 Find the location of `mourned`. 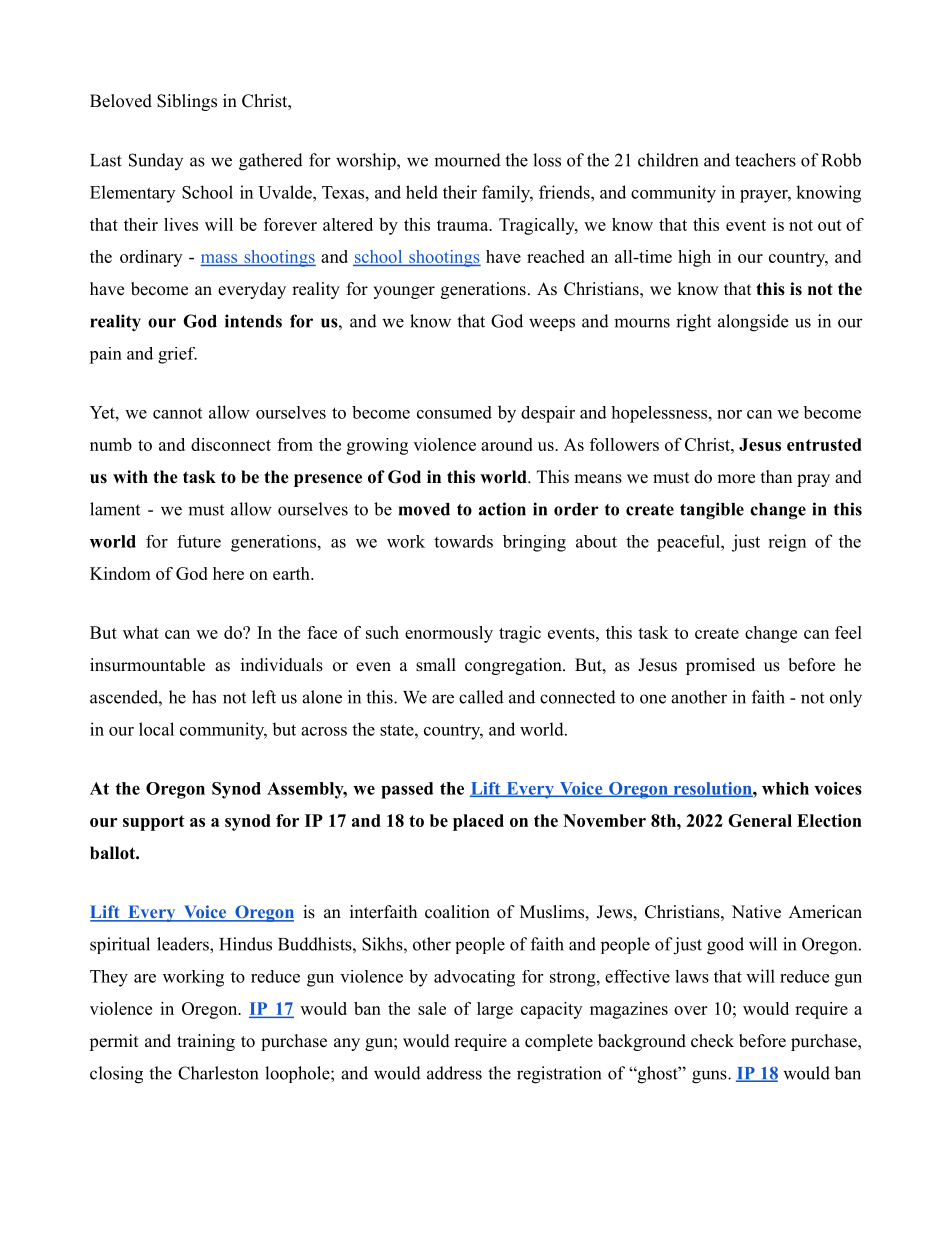

mourned is located at coordinates (467, 160).
